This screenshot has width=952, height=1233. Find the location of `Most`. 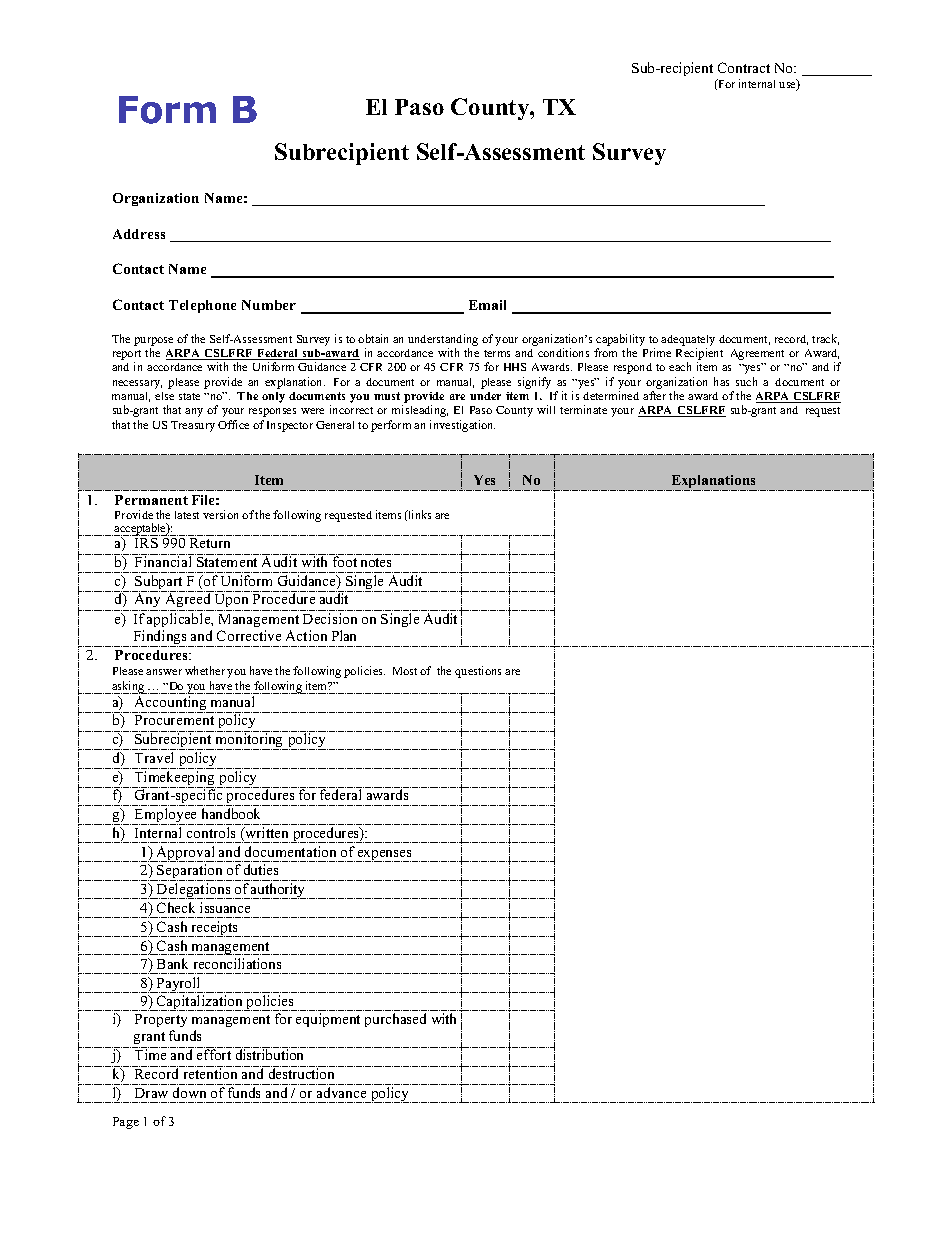

Most is located at coordinates (405, 671).
